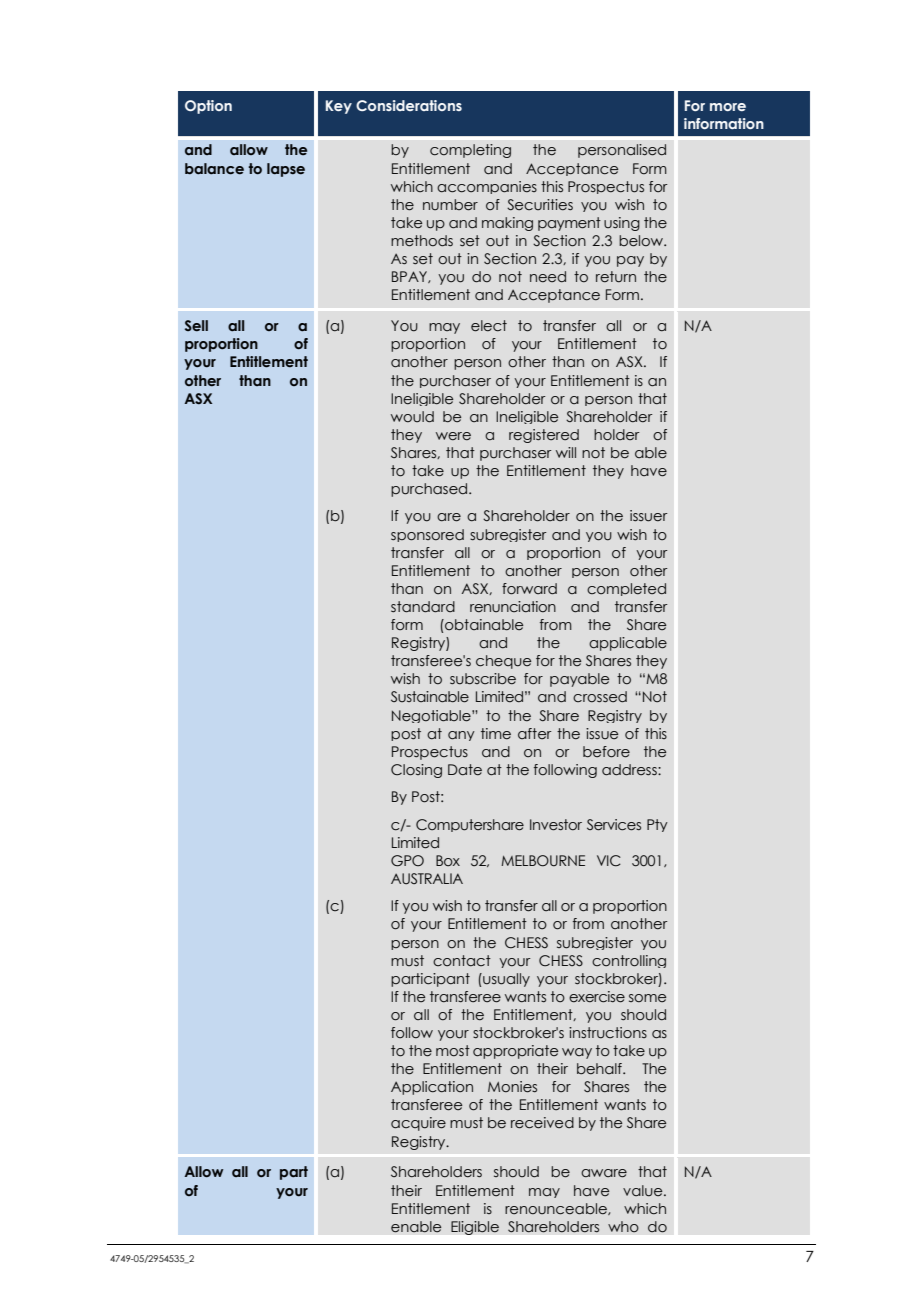 This page has width=924, height=1308. What do you see at coordinates (470, 151) in the page?
I see `completing` at bounding box center [470, 151].
